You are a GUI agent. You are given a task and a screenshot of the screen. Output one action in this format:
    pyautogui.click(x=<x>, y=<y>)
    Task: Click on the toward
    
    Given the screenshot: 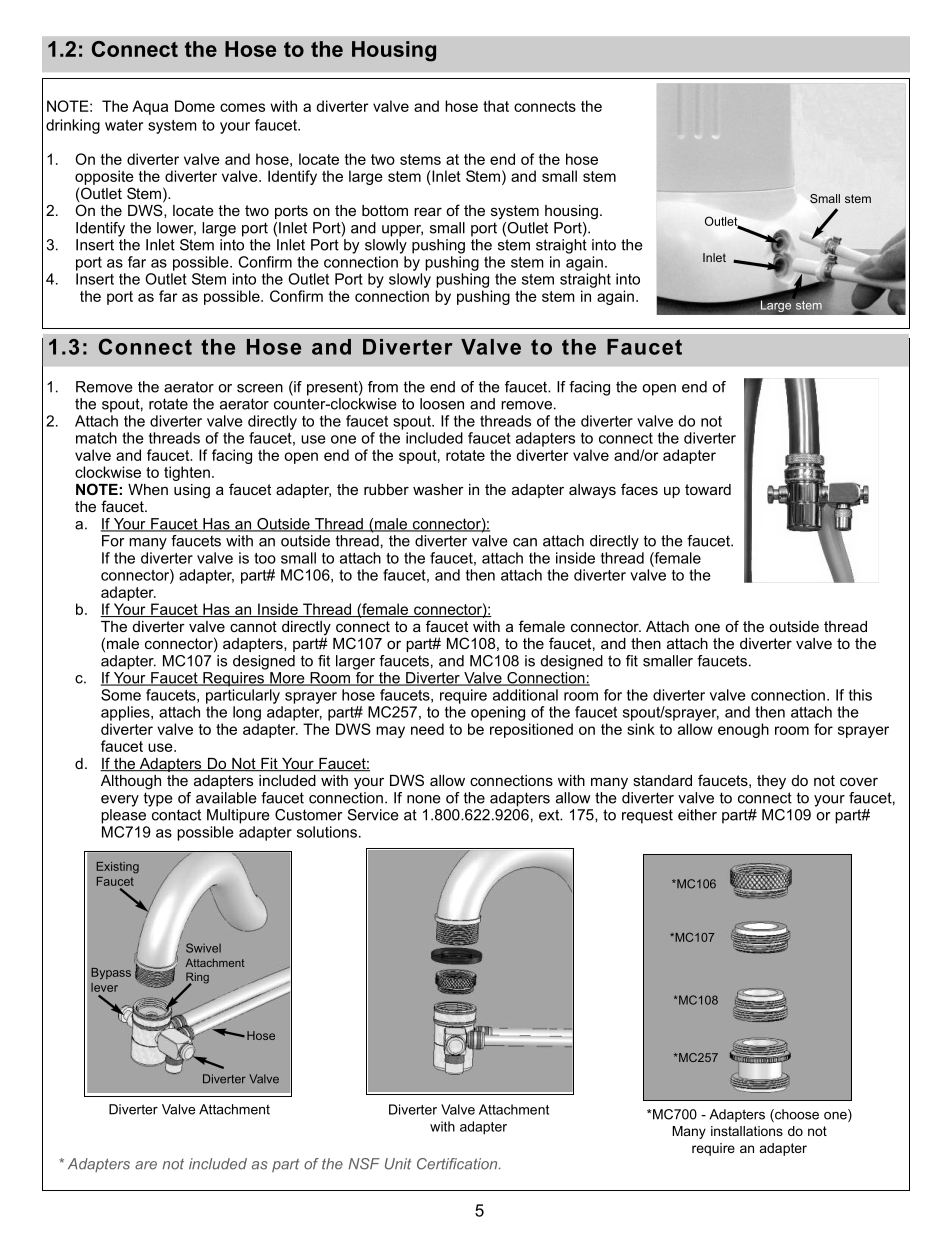 What is the action you would take?
    pyautogui.click(x=708, y=489)
